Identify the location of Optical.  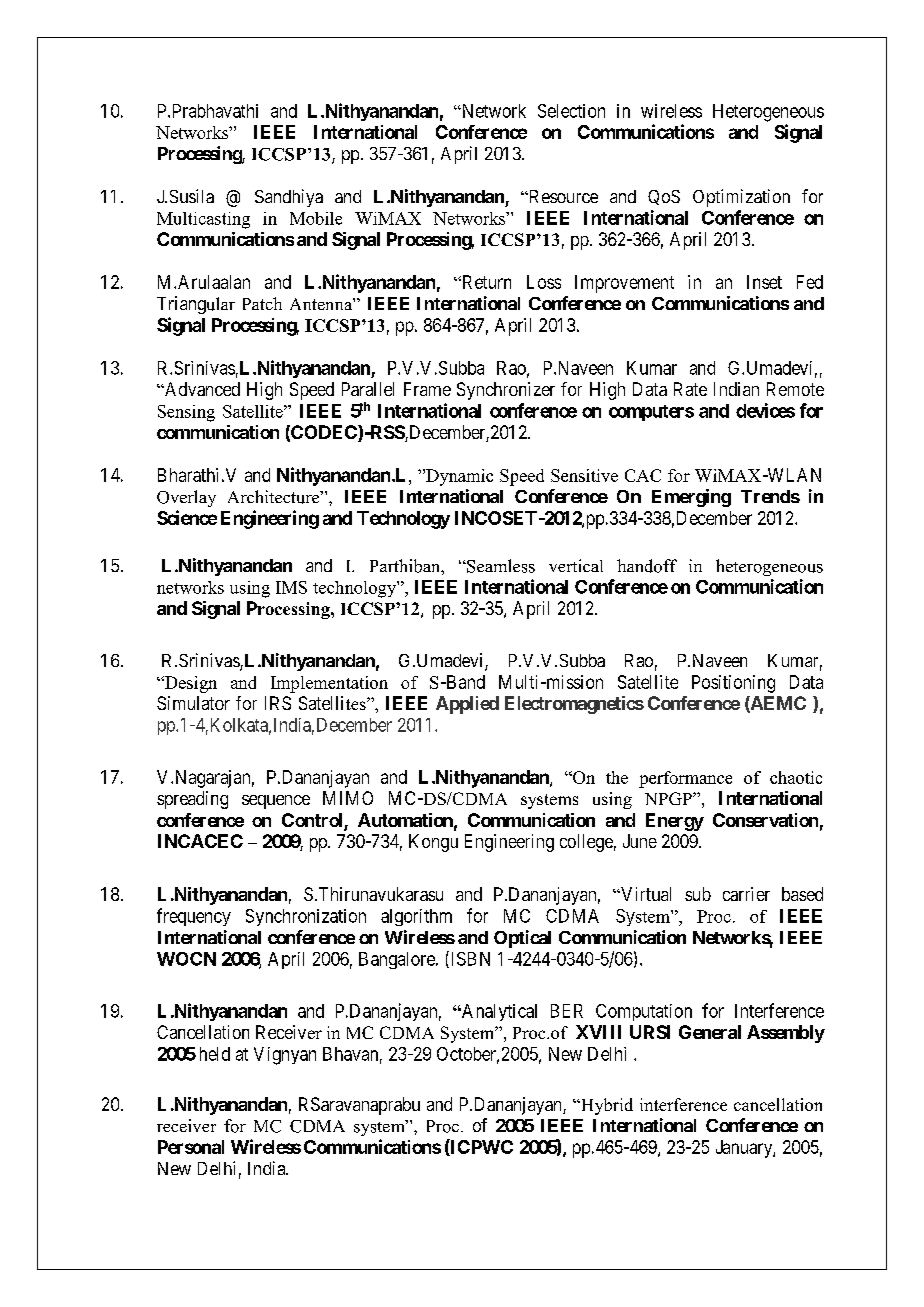
(522, 939).
